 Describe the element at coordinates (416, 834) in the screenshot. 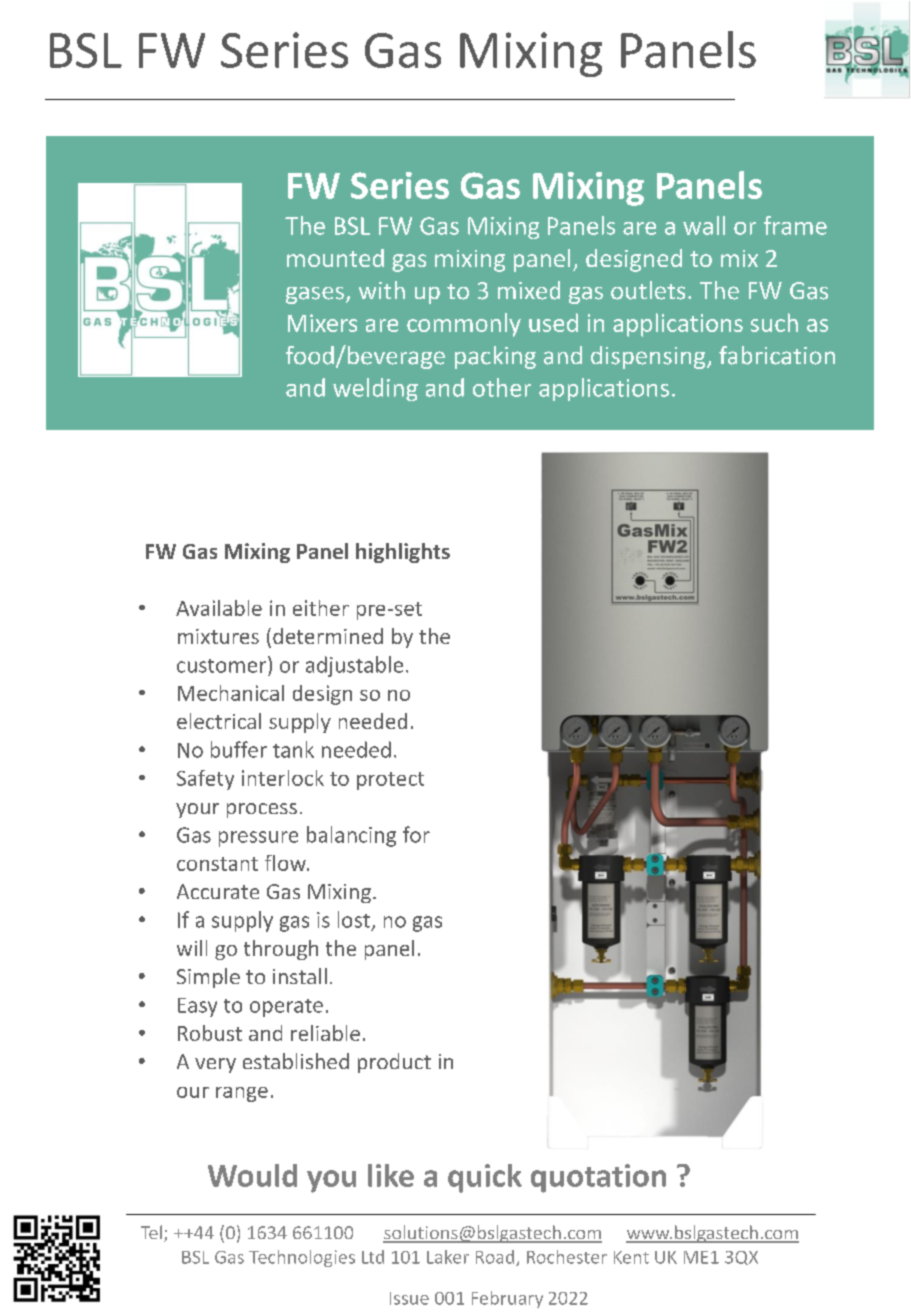

I see `for` at that location.
